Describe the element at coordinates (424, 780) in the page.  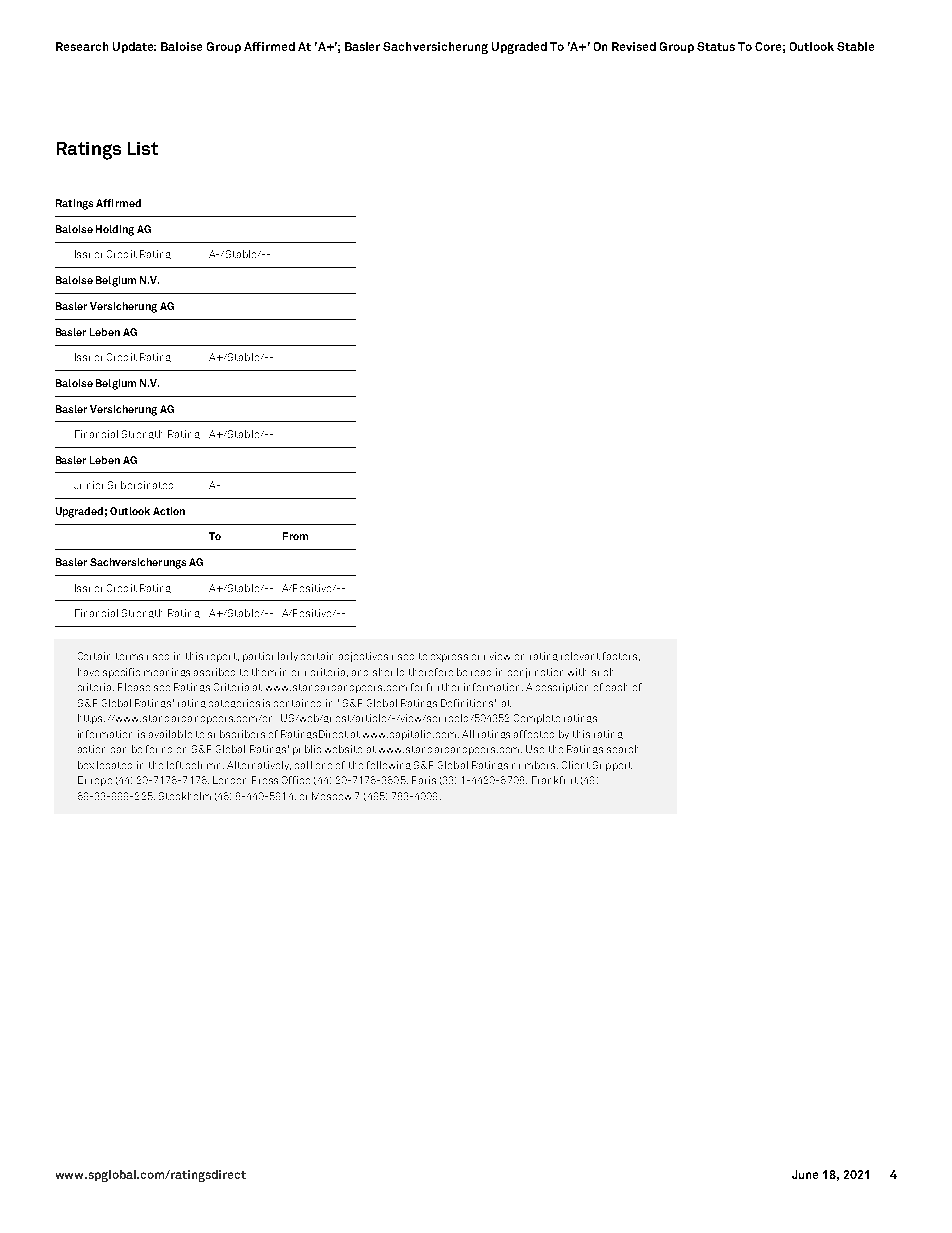
I see `Paris` at that location.
